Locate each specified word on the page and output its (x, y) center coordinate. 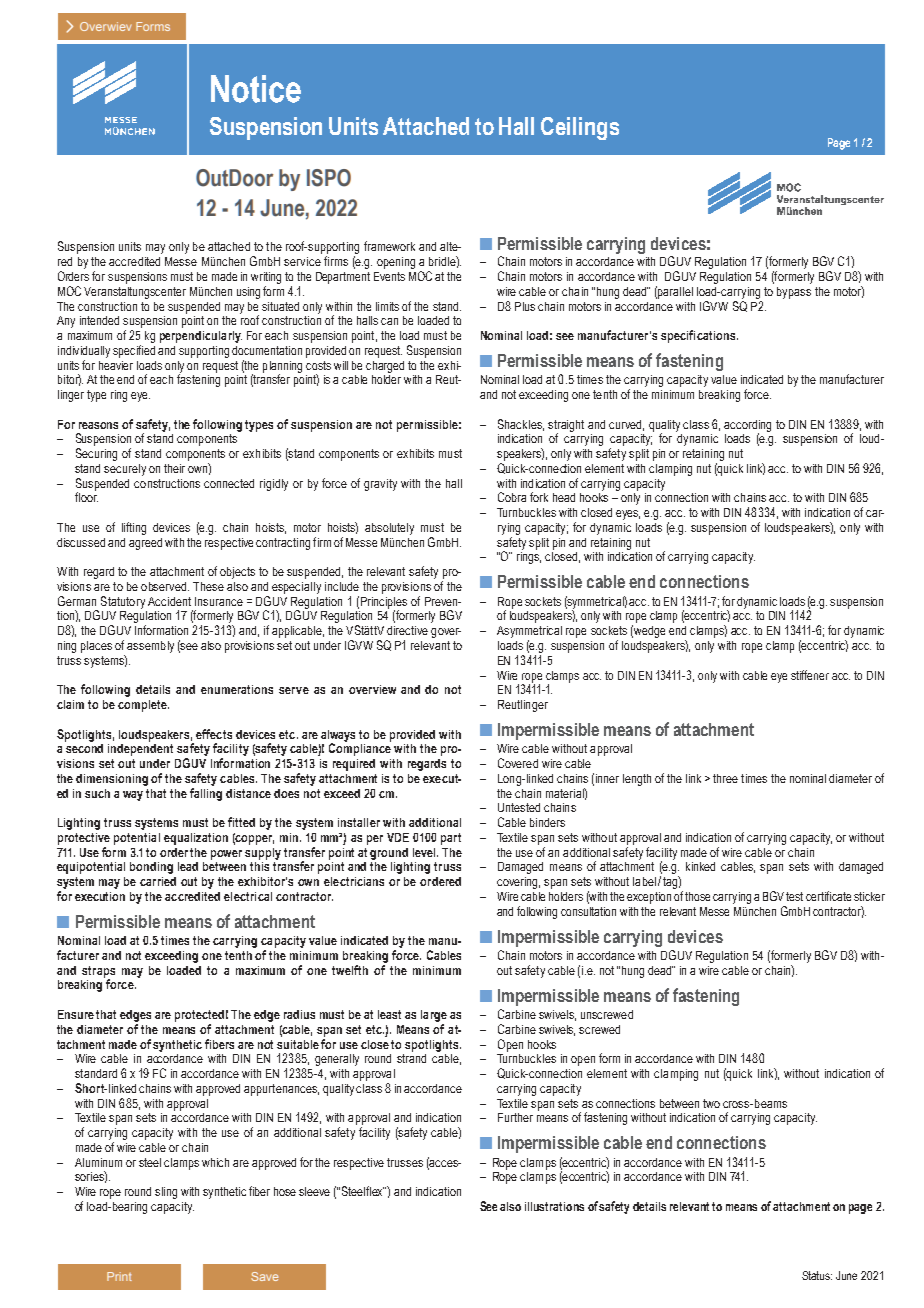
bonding (151, 868)
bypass (794, 293)
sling (166, 1193)
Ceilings (580, 128)
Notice (256, 89)
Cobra (512, 497)
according (747, 427)
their (174, 468)
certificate (828, 896)
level (425, 852)
